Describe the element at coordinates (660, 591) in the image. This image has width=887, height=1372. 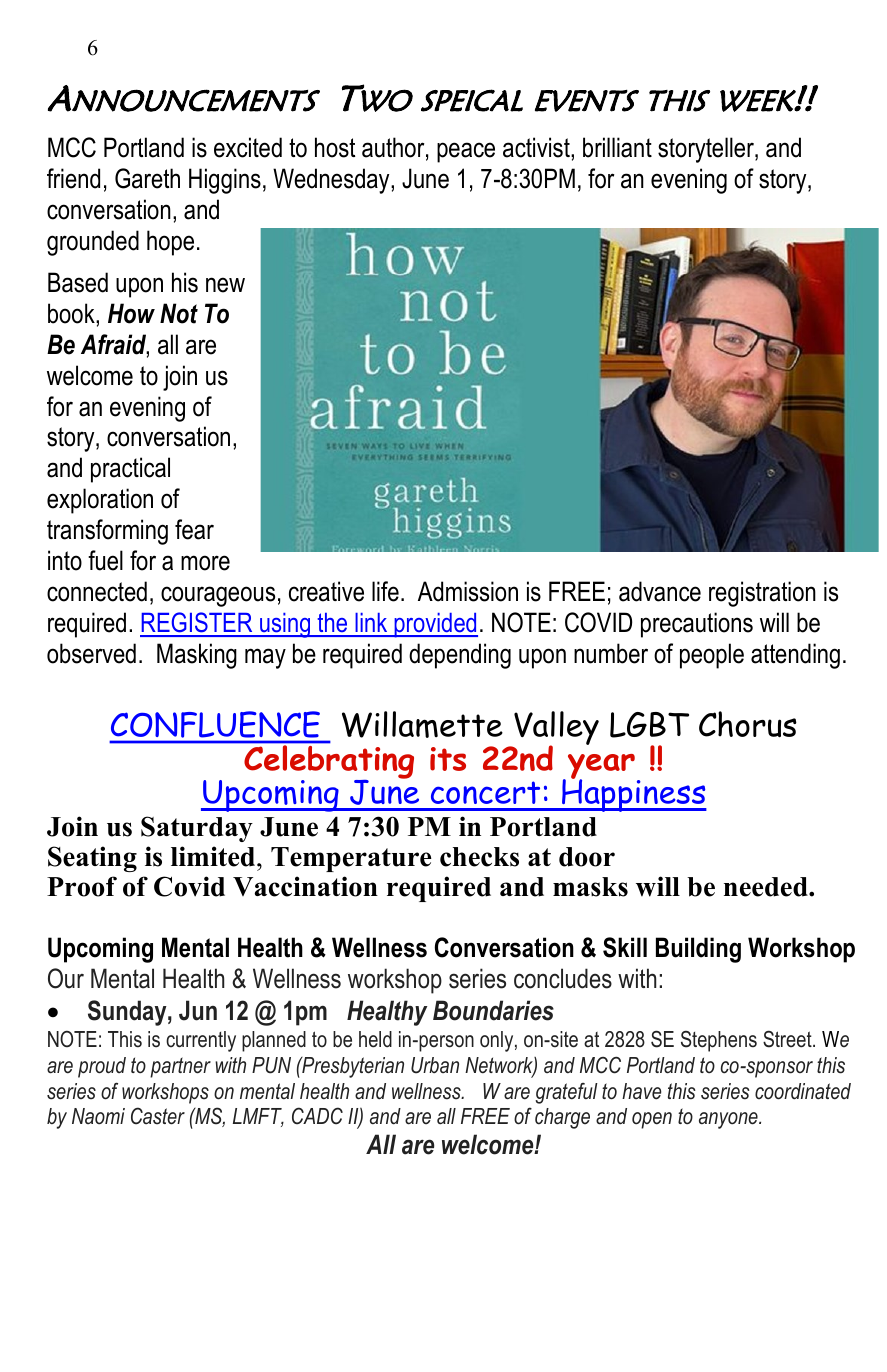
I see `advance` at that location.
